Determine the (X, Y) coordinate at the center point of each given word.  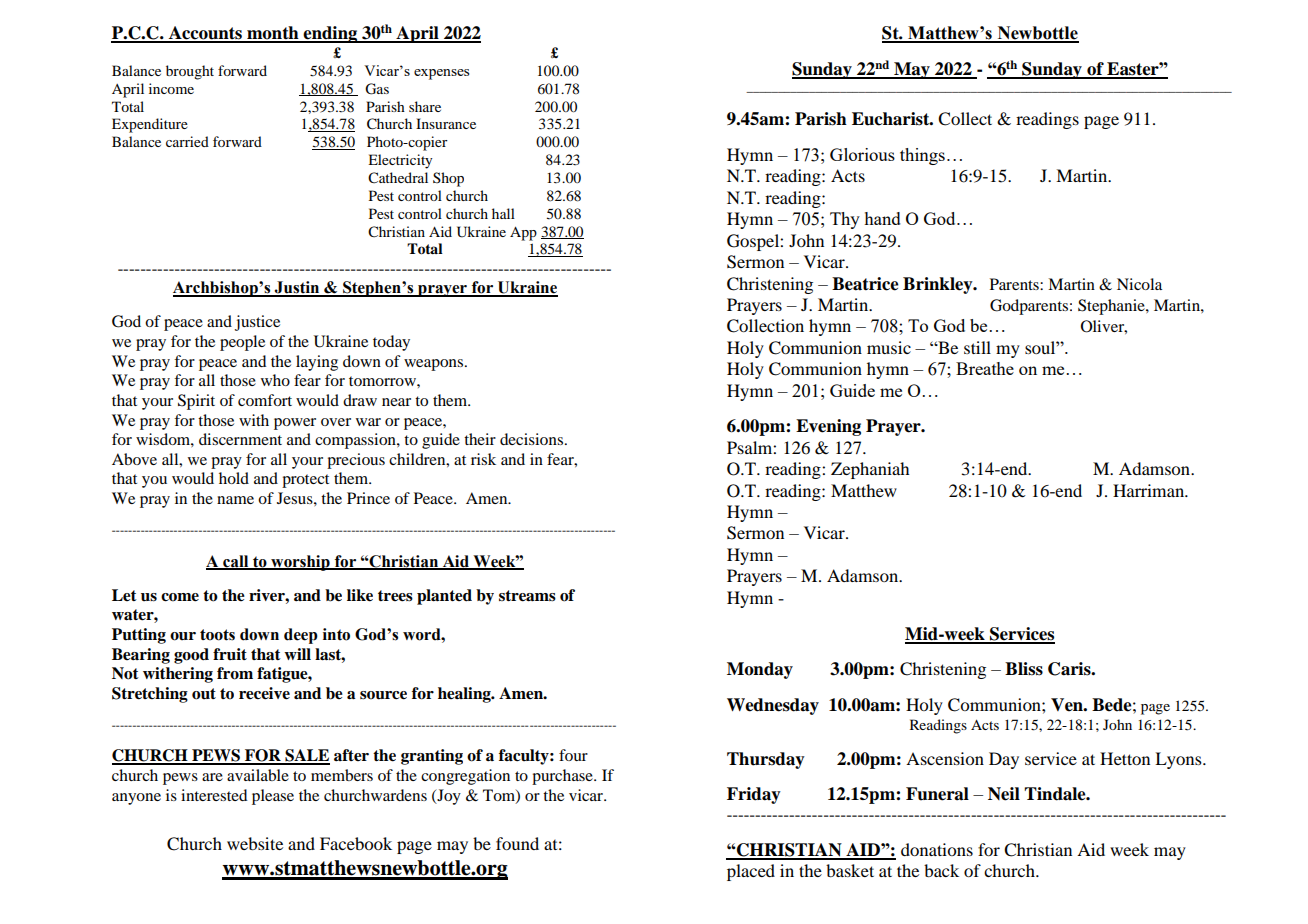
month (273, 34)
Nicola (1139, 284)
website (255, 843)
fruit (230, 654)
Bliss (1024, 669)
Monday (760, 670)
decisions (531, 439)
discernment (240, 439)
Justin (297, 288)
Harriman (1150, 490)
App (523, 233)
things (922, 156)
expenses (441, 74)
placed (751, 872)
